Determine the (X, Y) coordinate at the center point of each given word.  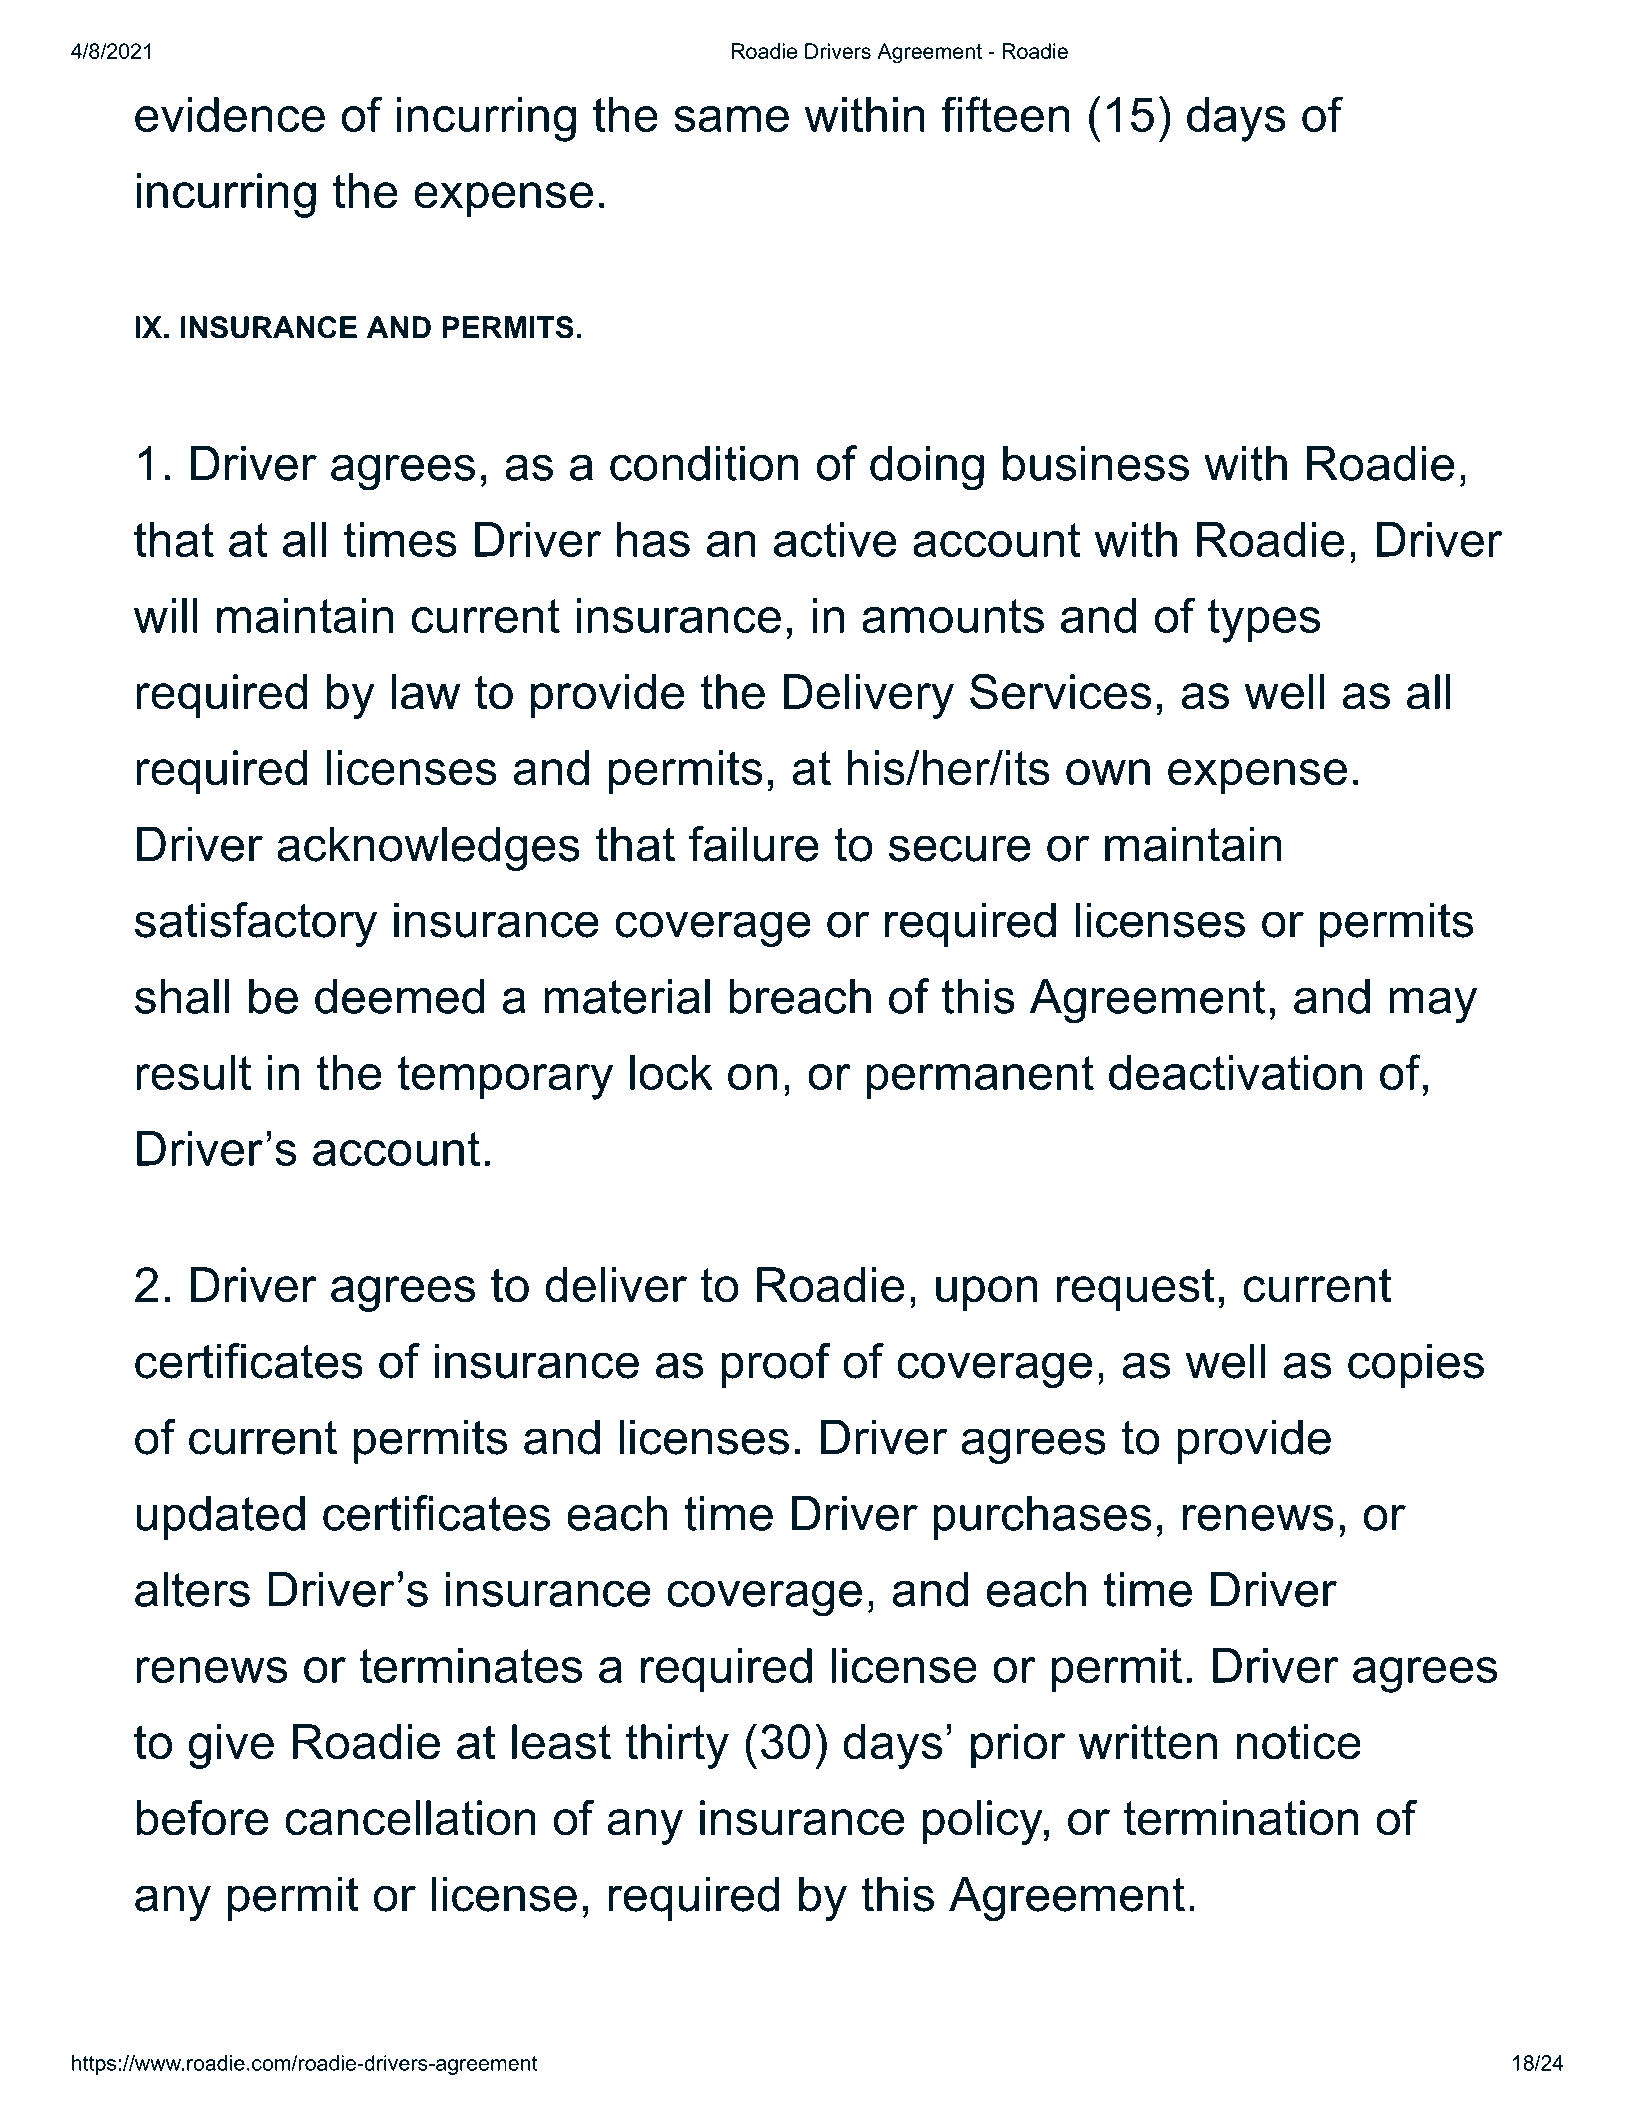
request (1136, 1290)
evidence (230, 114)
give (231, 1746)
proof (775, 1365)
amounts (953, 616)
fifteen (1005, 114)
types (1263, 621)
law (425, 692)
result (193, 1072)
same (731, 119)
